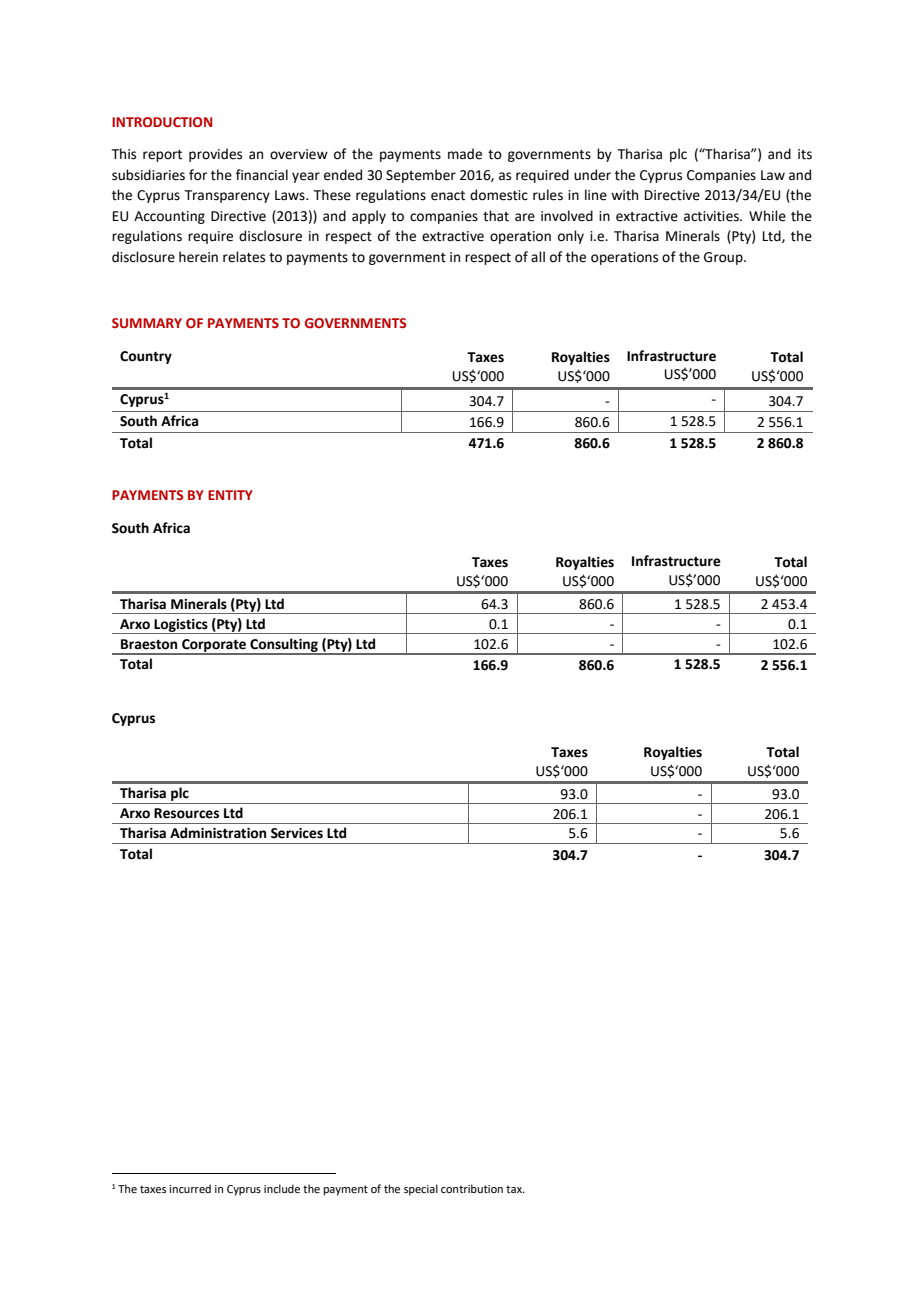  What do you see at coordinates (214, 646) in the screenshot?
I see `Corporate` at bounding box center [214, 646].
